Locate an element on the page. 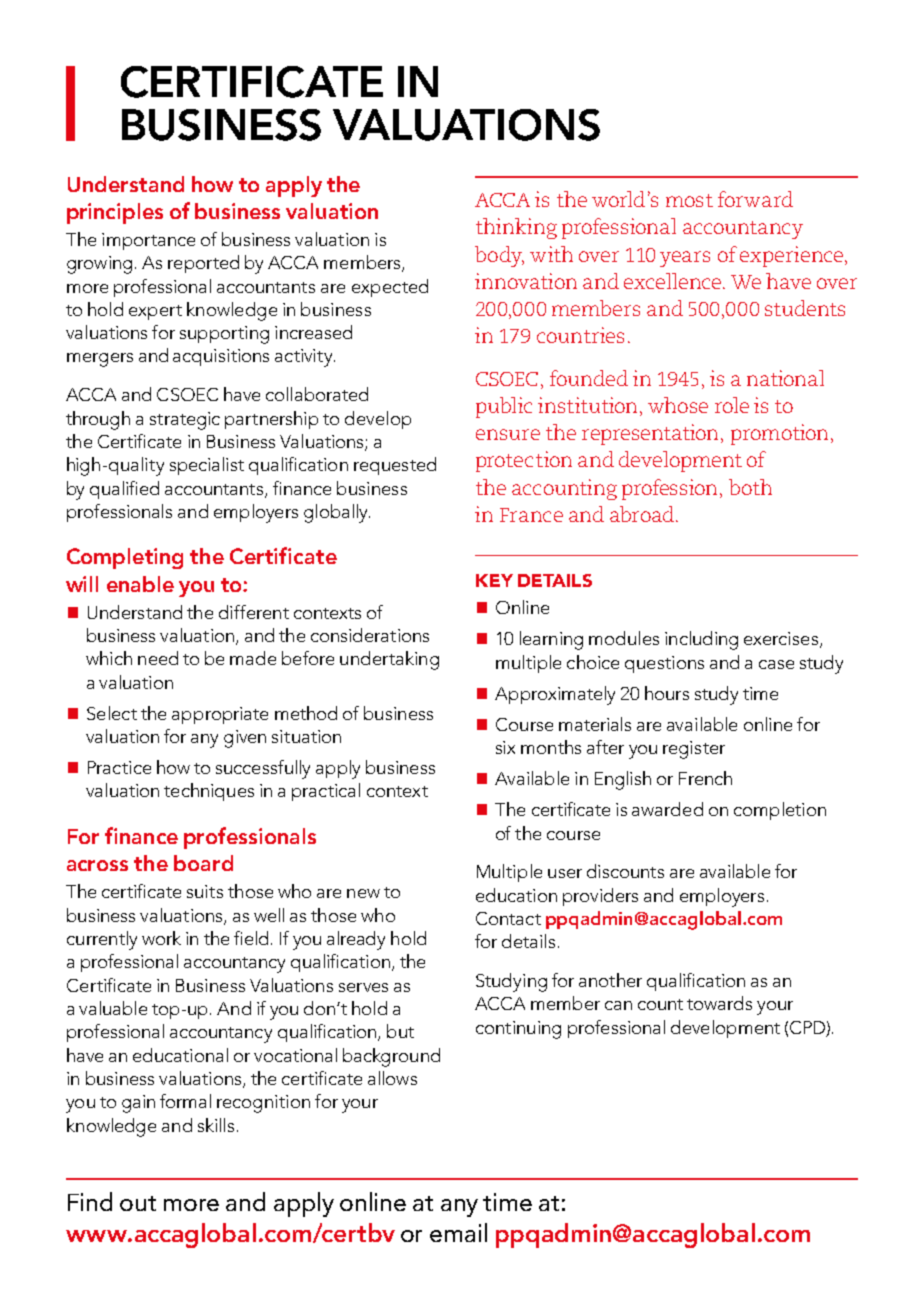 This image has height=1308, width=924. out is located at coordinates (138, 1203).
